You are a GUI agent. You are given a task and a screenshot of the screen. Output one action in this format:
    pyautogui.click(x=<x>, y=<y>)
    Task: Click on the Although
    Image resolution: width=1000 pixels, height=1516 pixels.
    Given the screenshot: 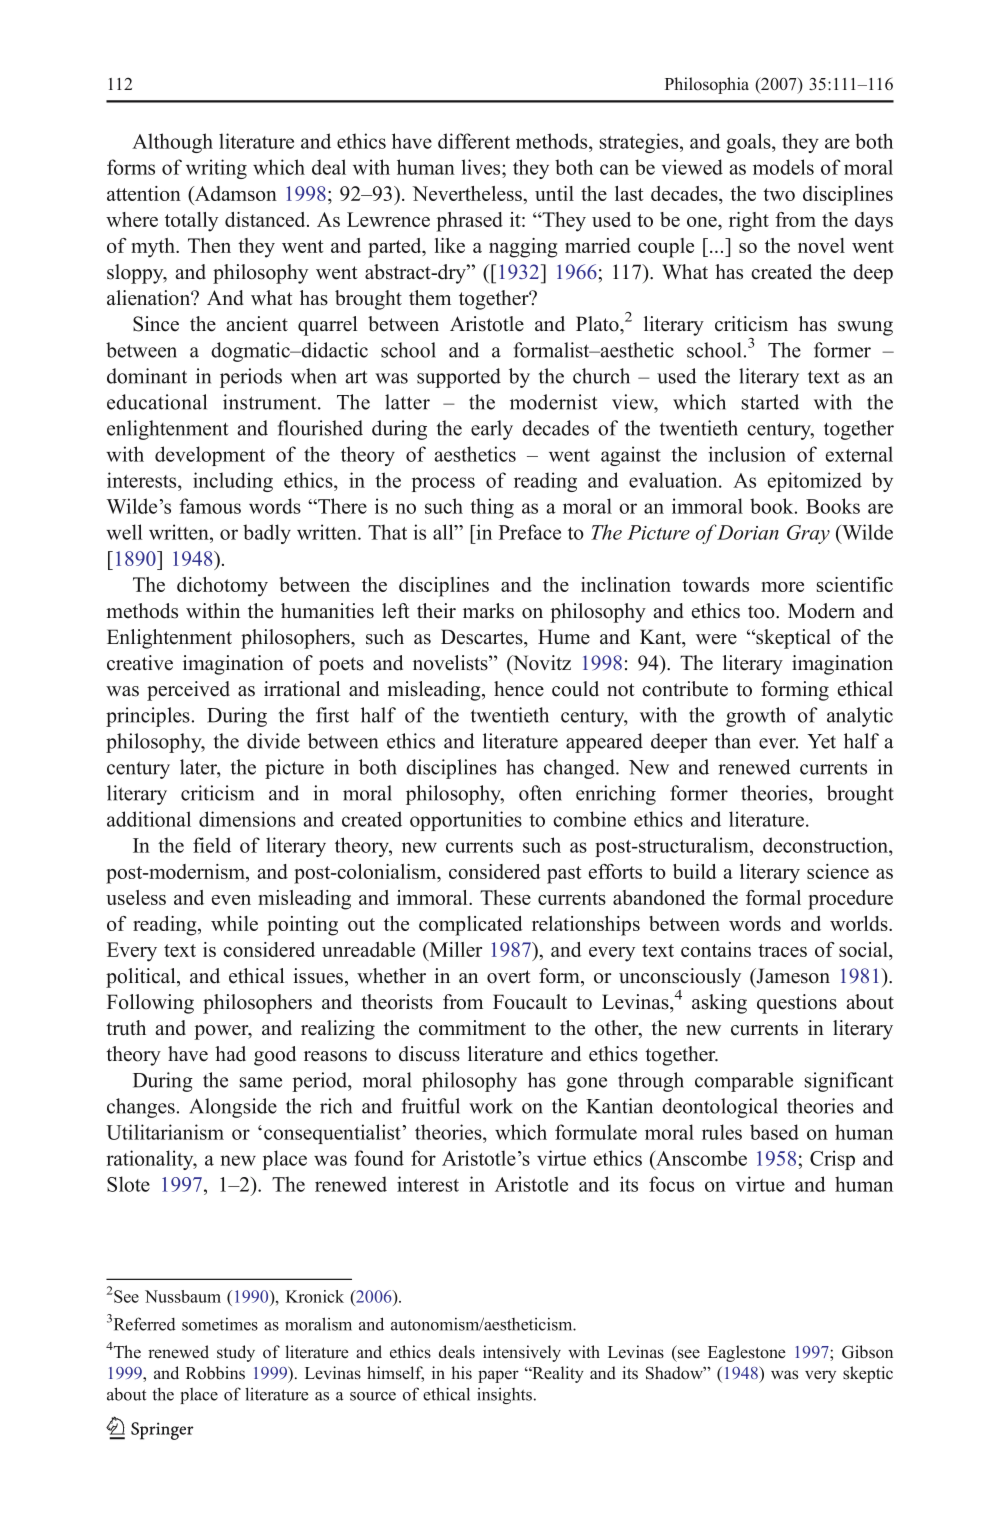 What is the action you would take?
    pyautogui.click(x=172, y=143)
